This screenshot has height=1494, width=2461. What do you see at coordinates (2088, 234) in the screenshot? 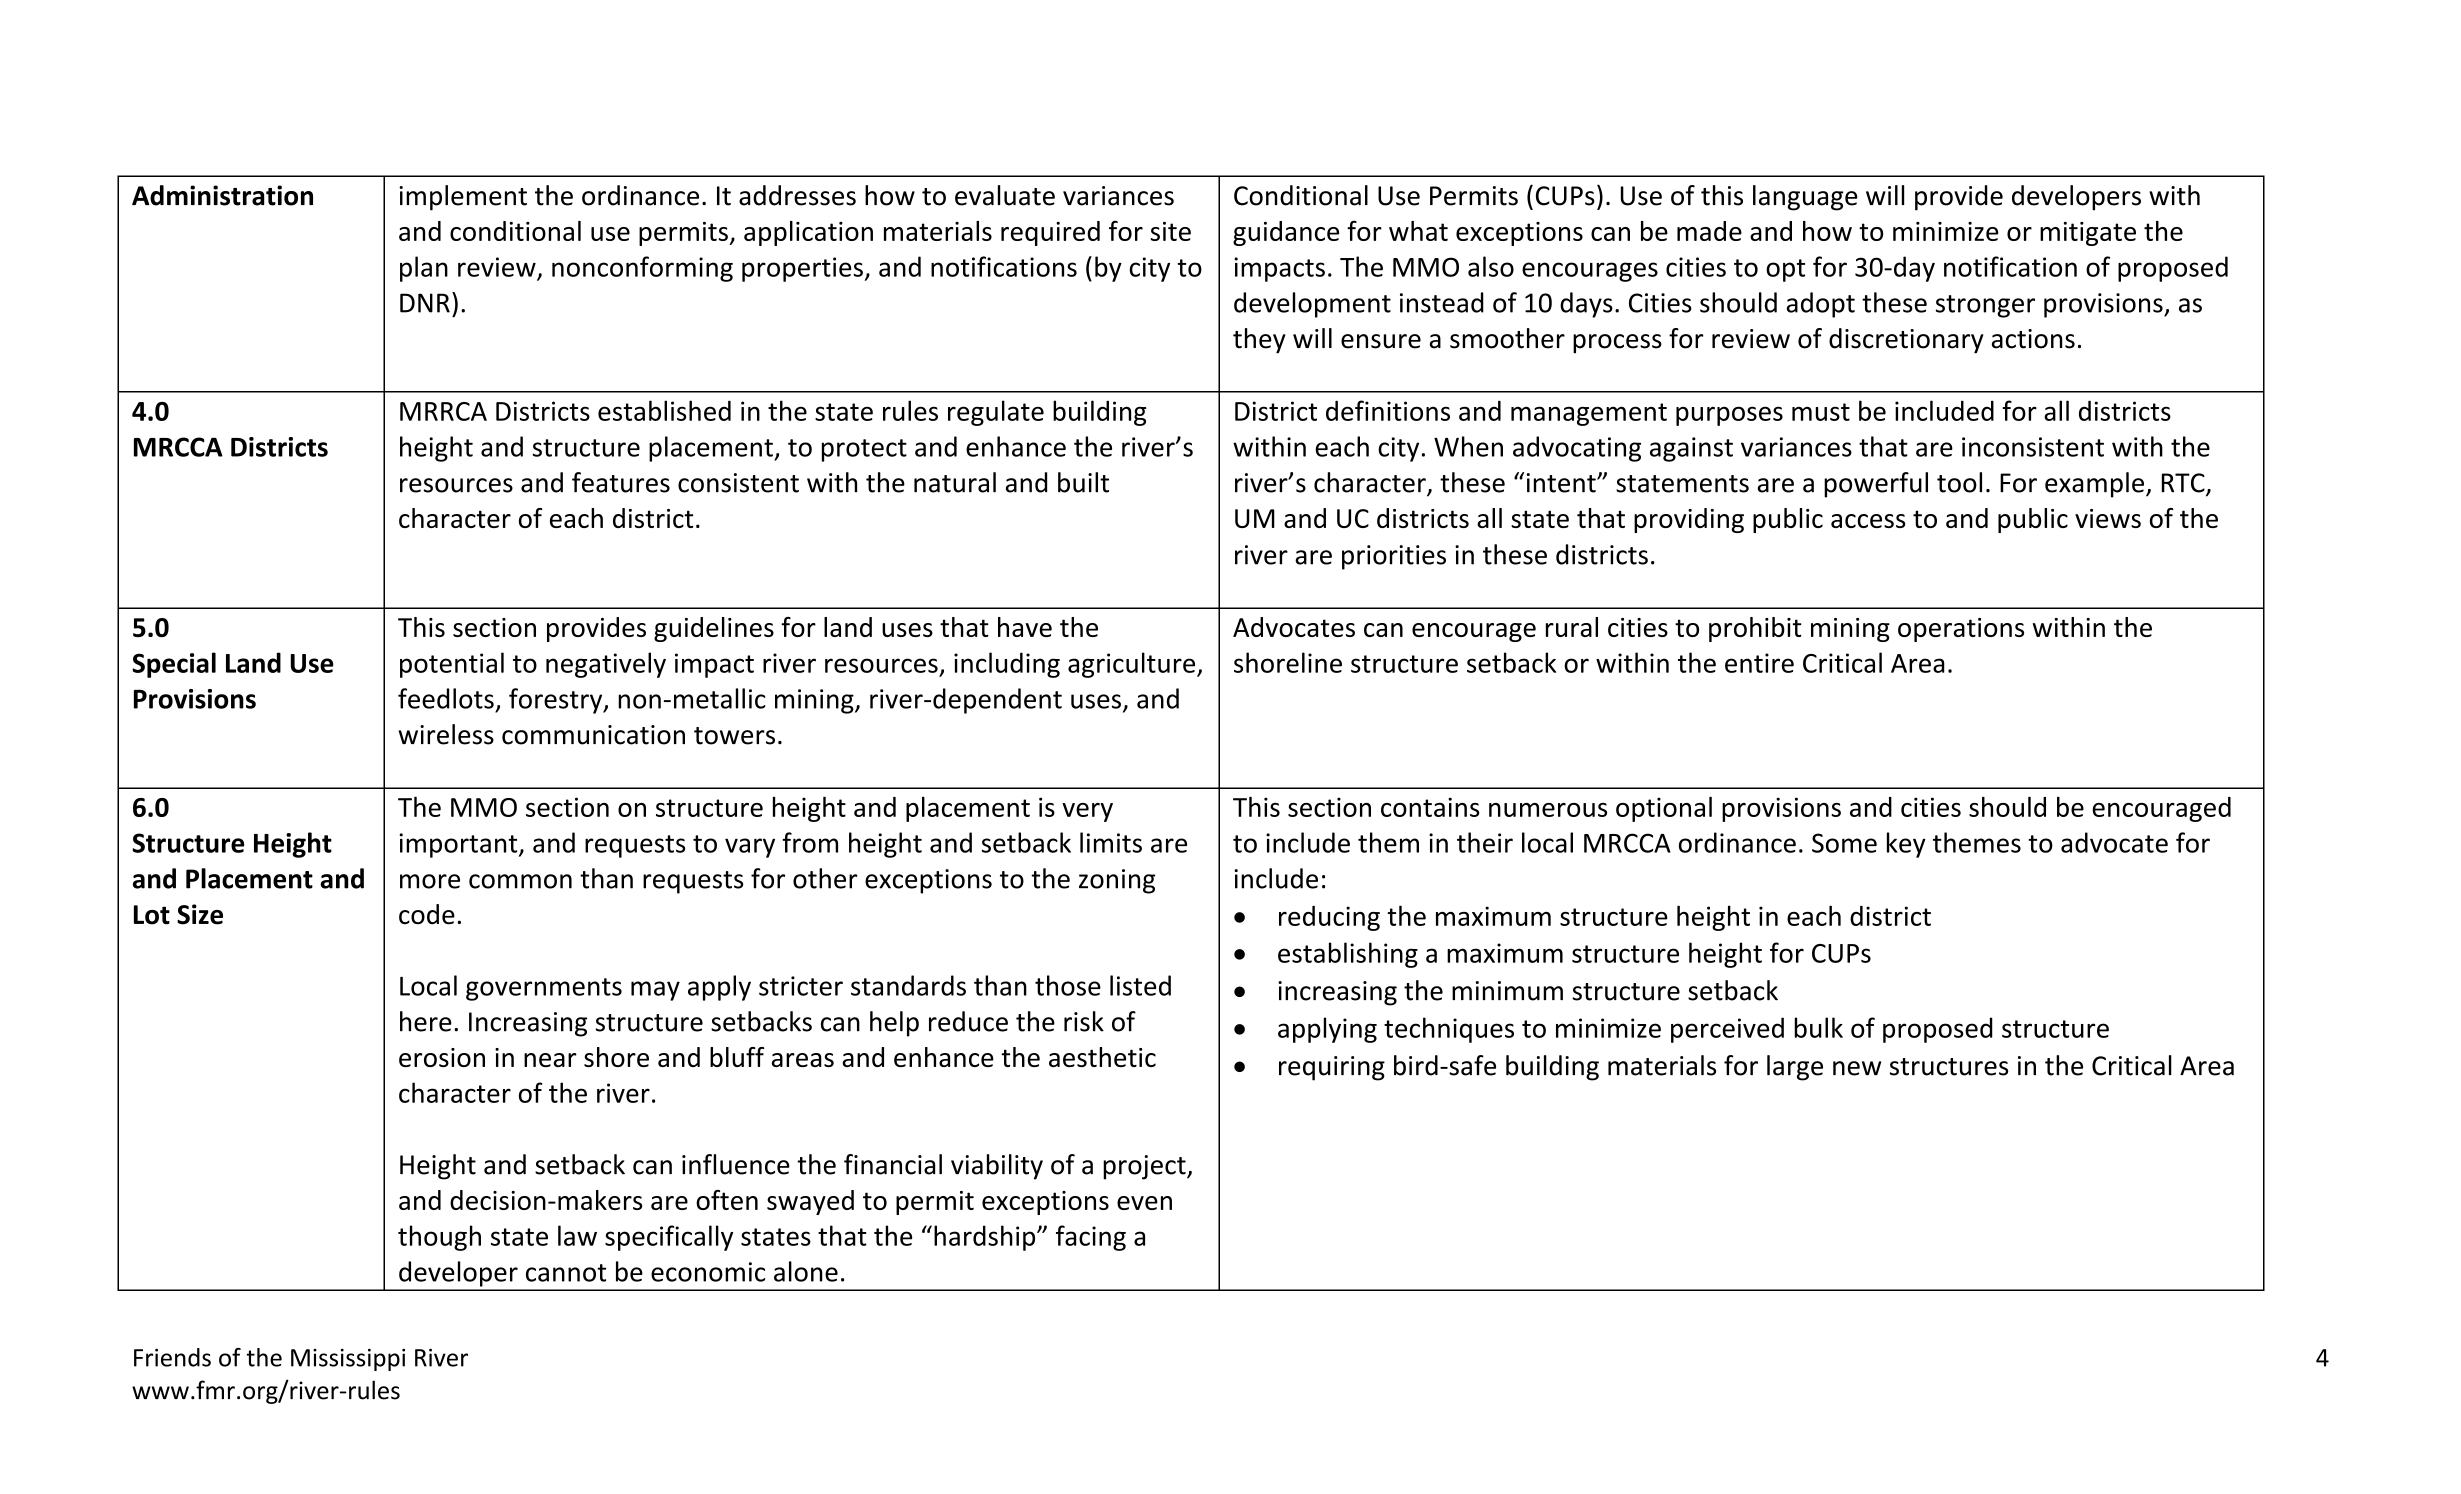
I see `mitigate` at bounding box center [2088, 234].
